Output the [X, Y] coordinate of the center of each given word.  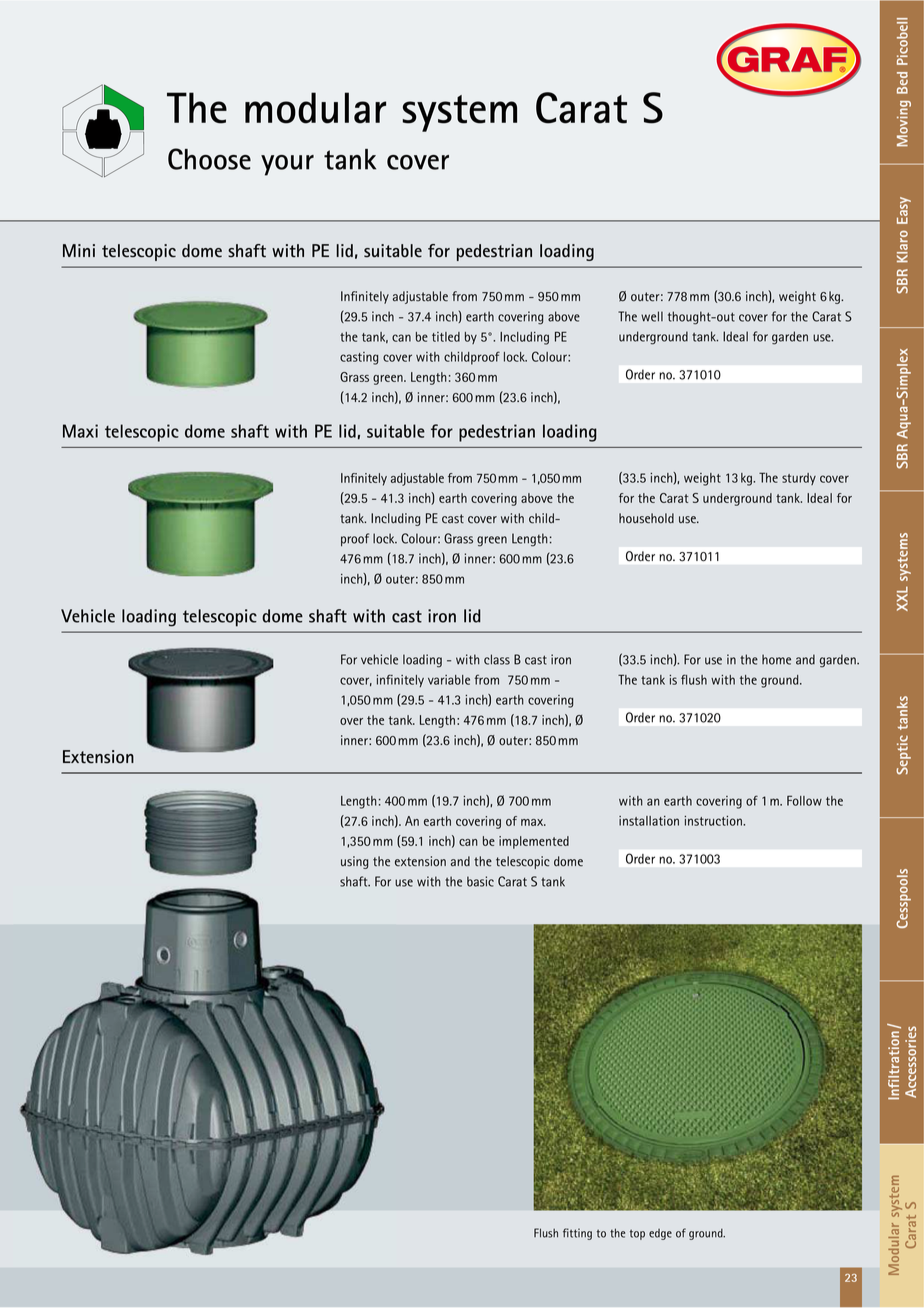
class [497, 659]
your [287, 165]
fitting [577, 1234]
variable [449, 680]
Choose [209, 159]
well [652, 316]
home [776, 659]
